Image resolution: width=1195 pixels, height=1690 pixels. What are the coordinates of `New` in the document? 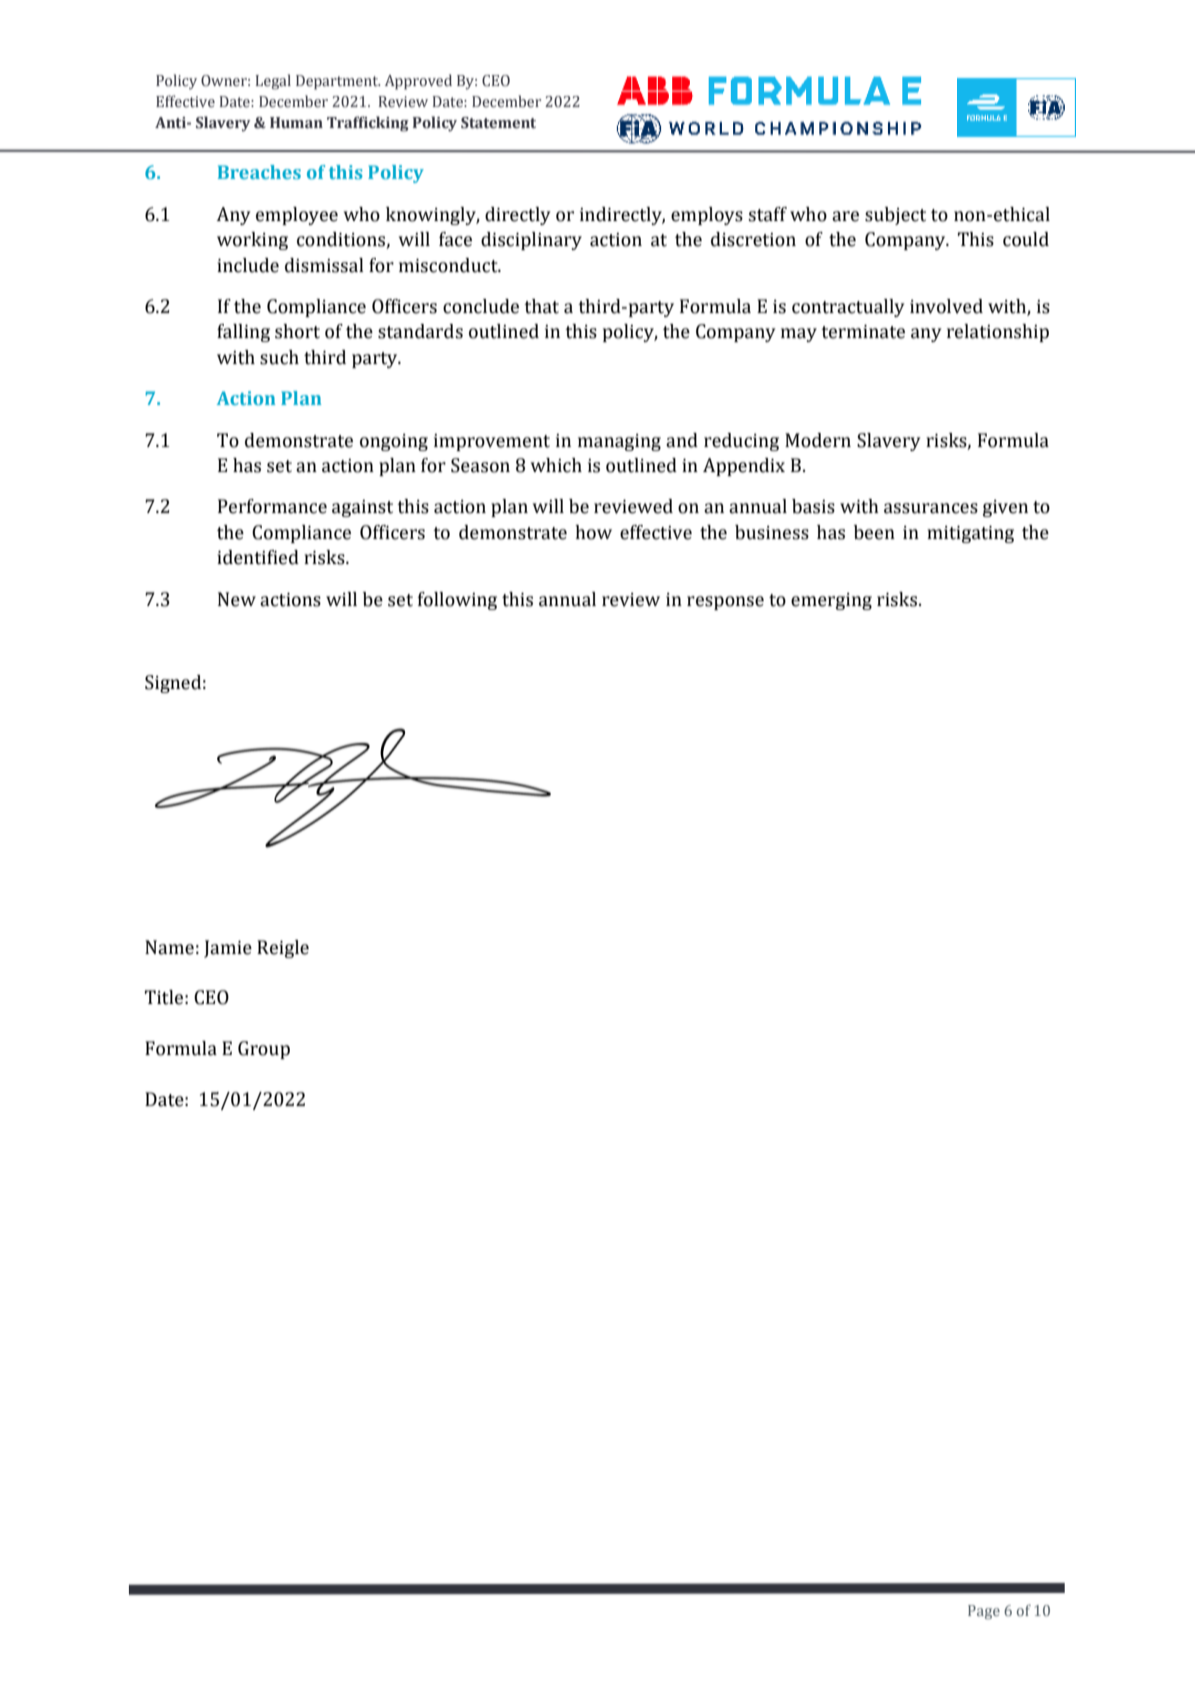 It's located at (237, 599).
